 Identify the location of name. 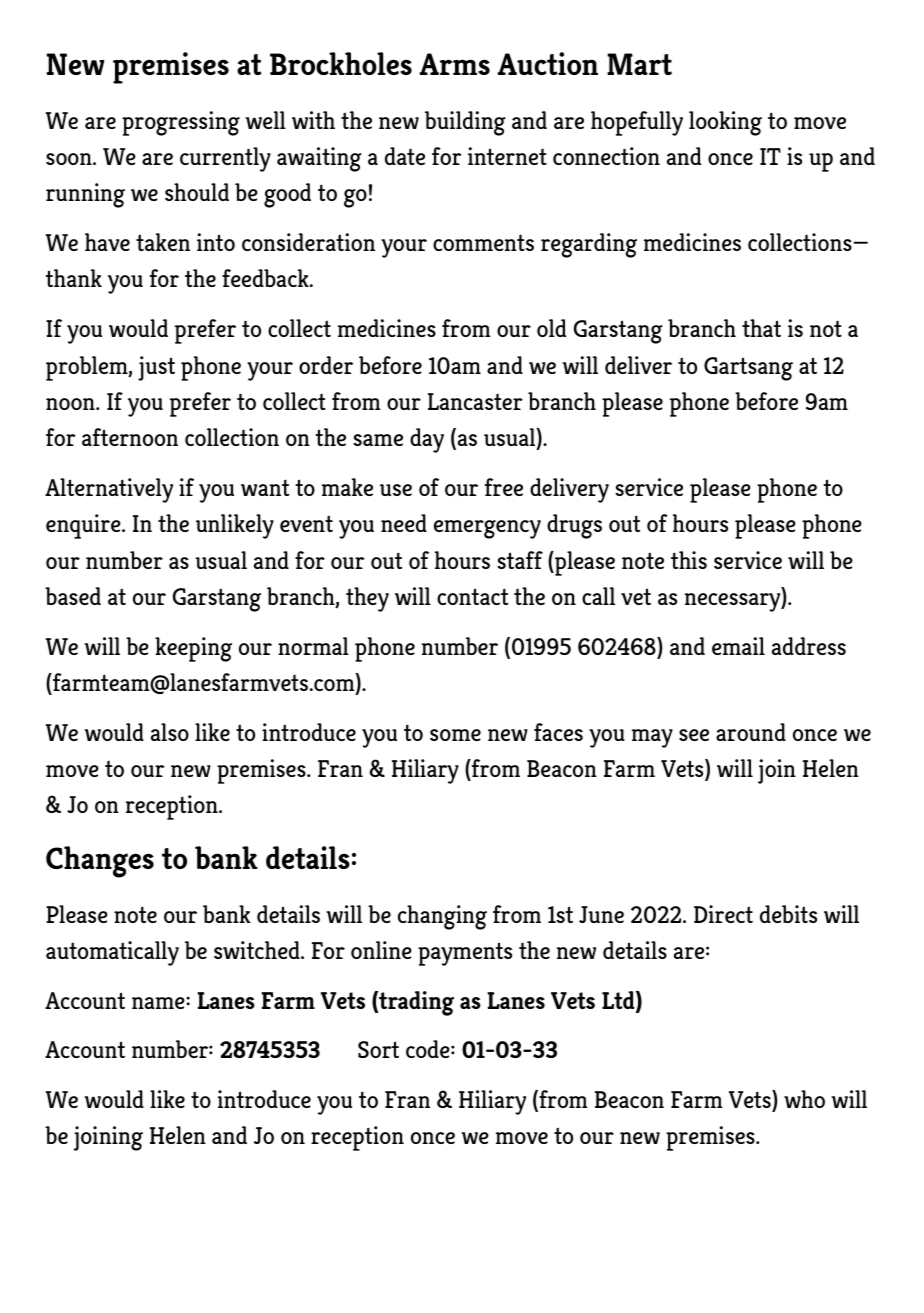
(159, 1003).
